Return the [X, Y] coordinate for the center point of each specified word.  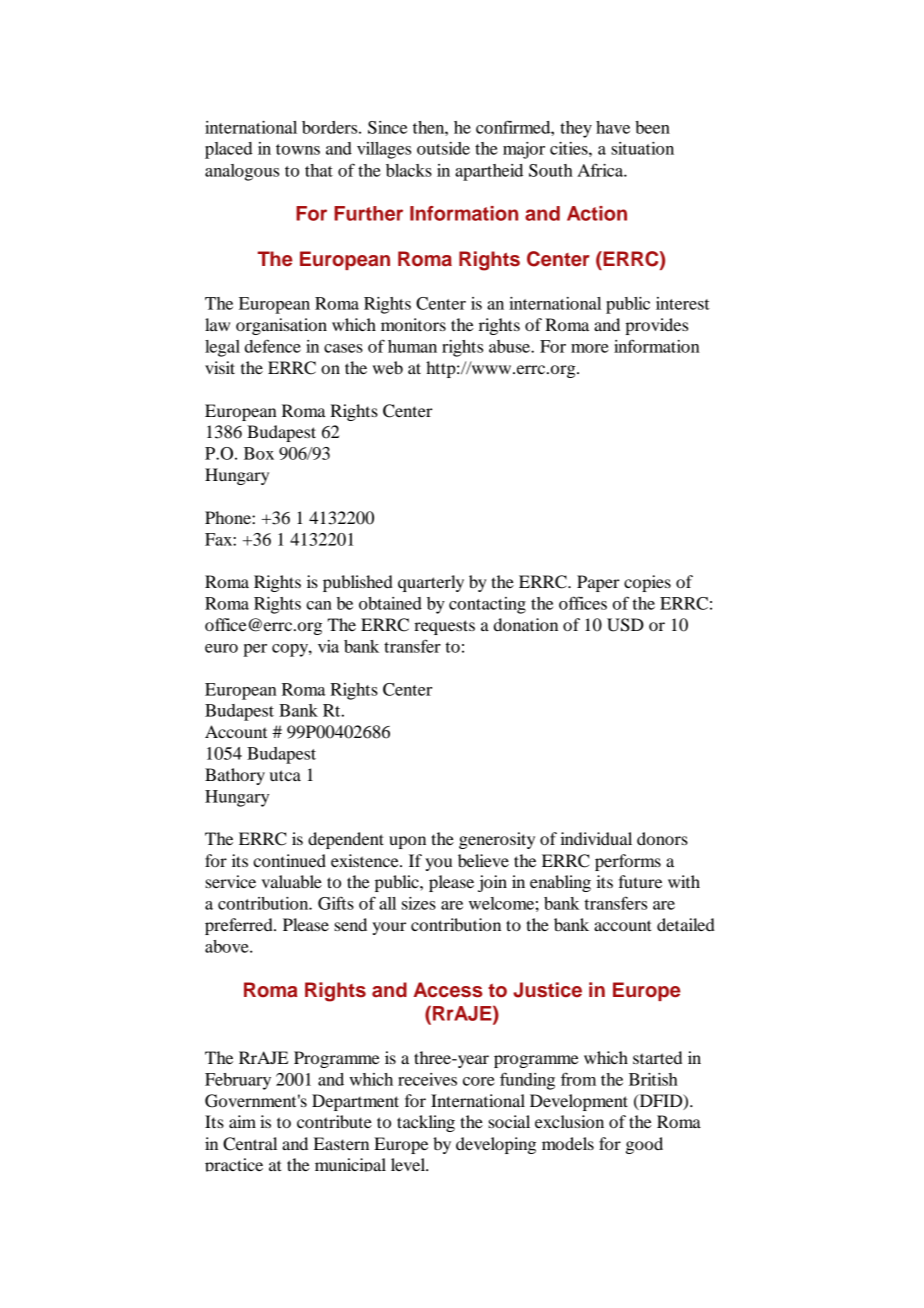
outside [443, 148]
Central [250, 1144]
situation [642, 148]
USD [625, 625]
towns [298, 149]
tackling [426, 1123]
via [328, 646]
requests [444, 627]
